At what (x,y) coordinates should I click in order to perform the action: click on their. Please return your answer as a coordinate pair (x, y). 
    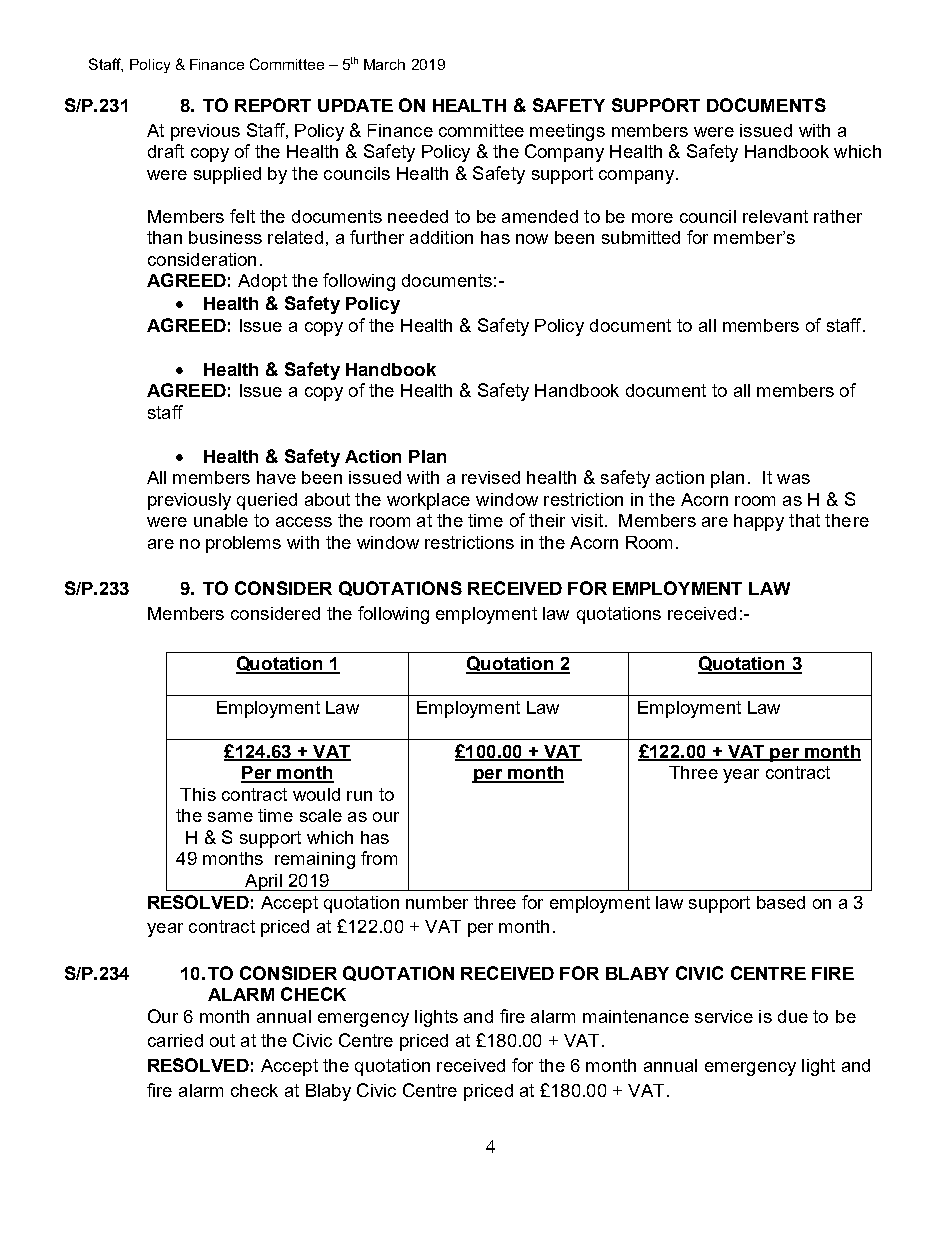
    Looking at the image, I should click on (547, 520).
